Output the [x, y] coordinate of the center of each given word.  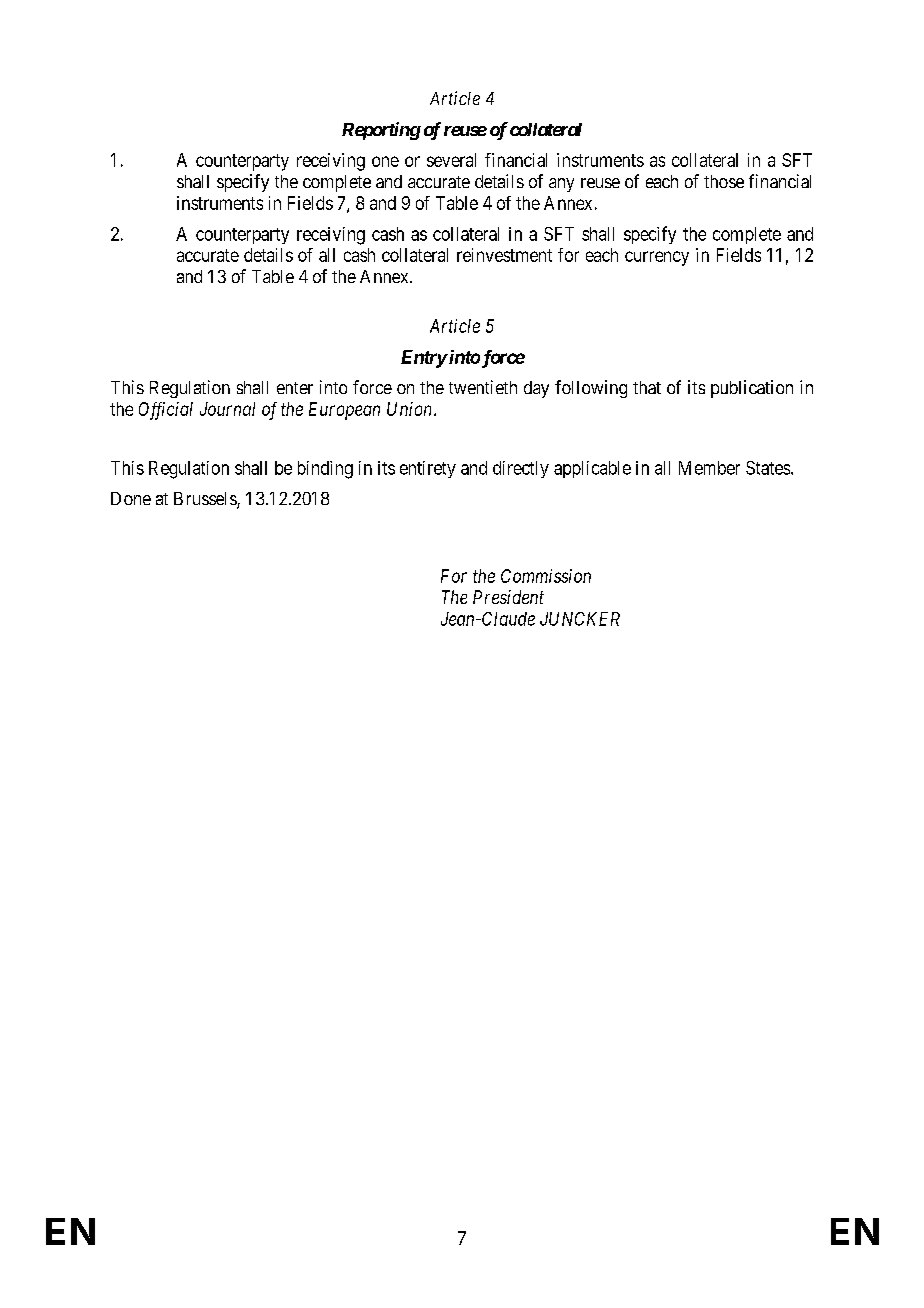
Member [709, 468]
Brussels [206, 500]
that [647, 387]
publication [752, 389]
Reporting [381, 131]
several [451, 160]
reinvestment [504, 255]
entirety [428, 469]
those [724, 181]
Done [131, 498]
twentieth [483, 387]
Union [411, 409]
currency [657, 258]
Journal [227, 409]
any [561, 185]
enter [295, 388]
